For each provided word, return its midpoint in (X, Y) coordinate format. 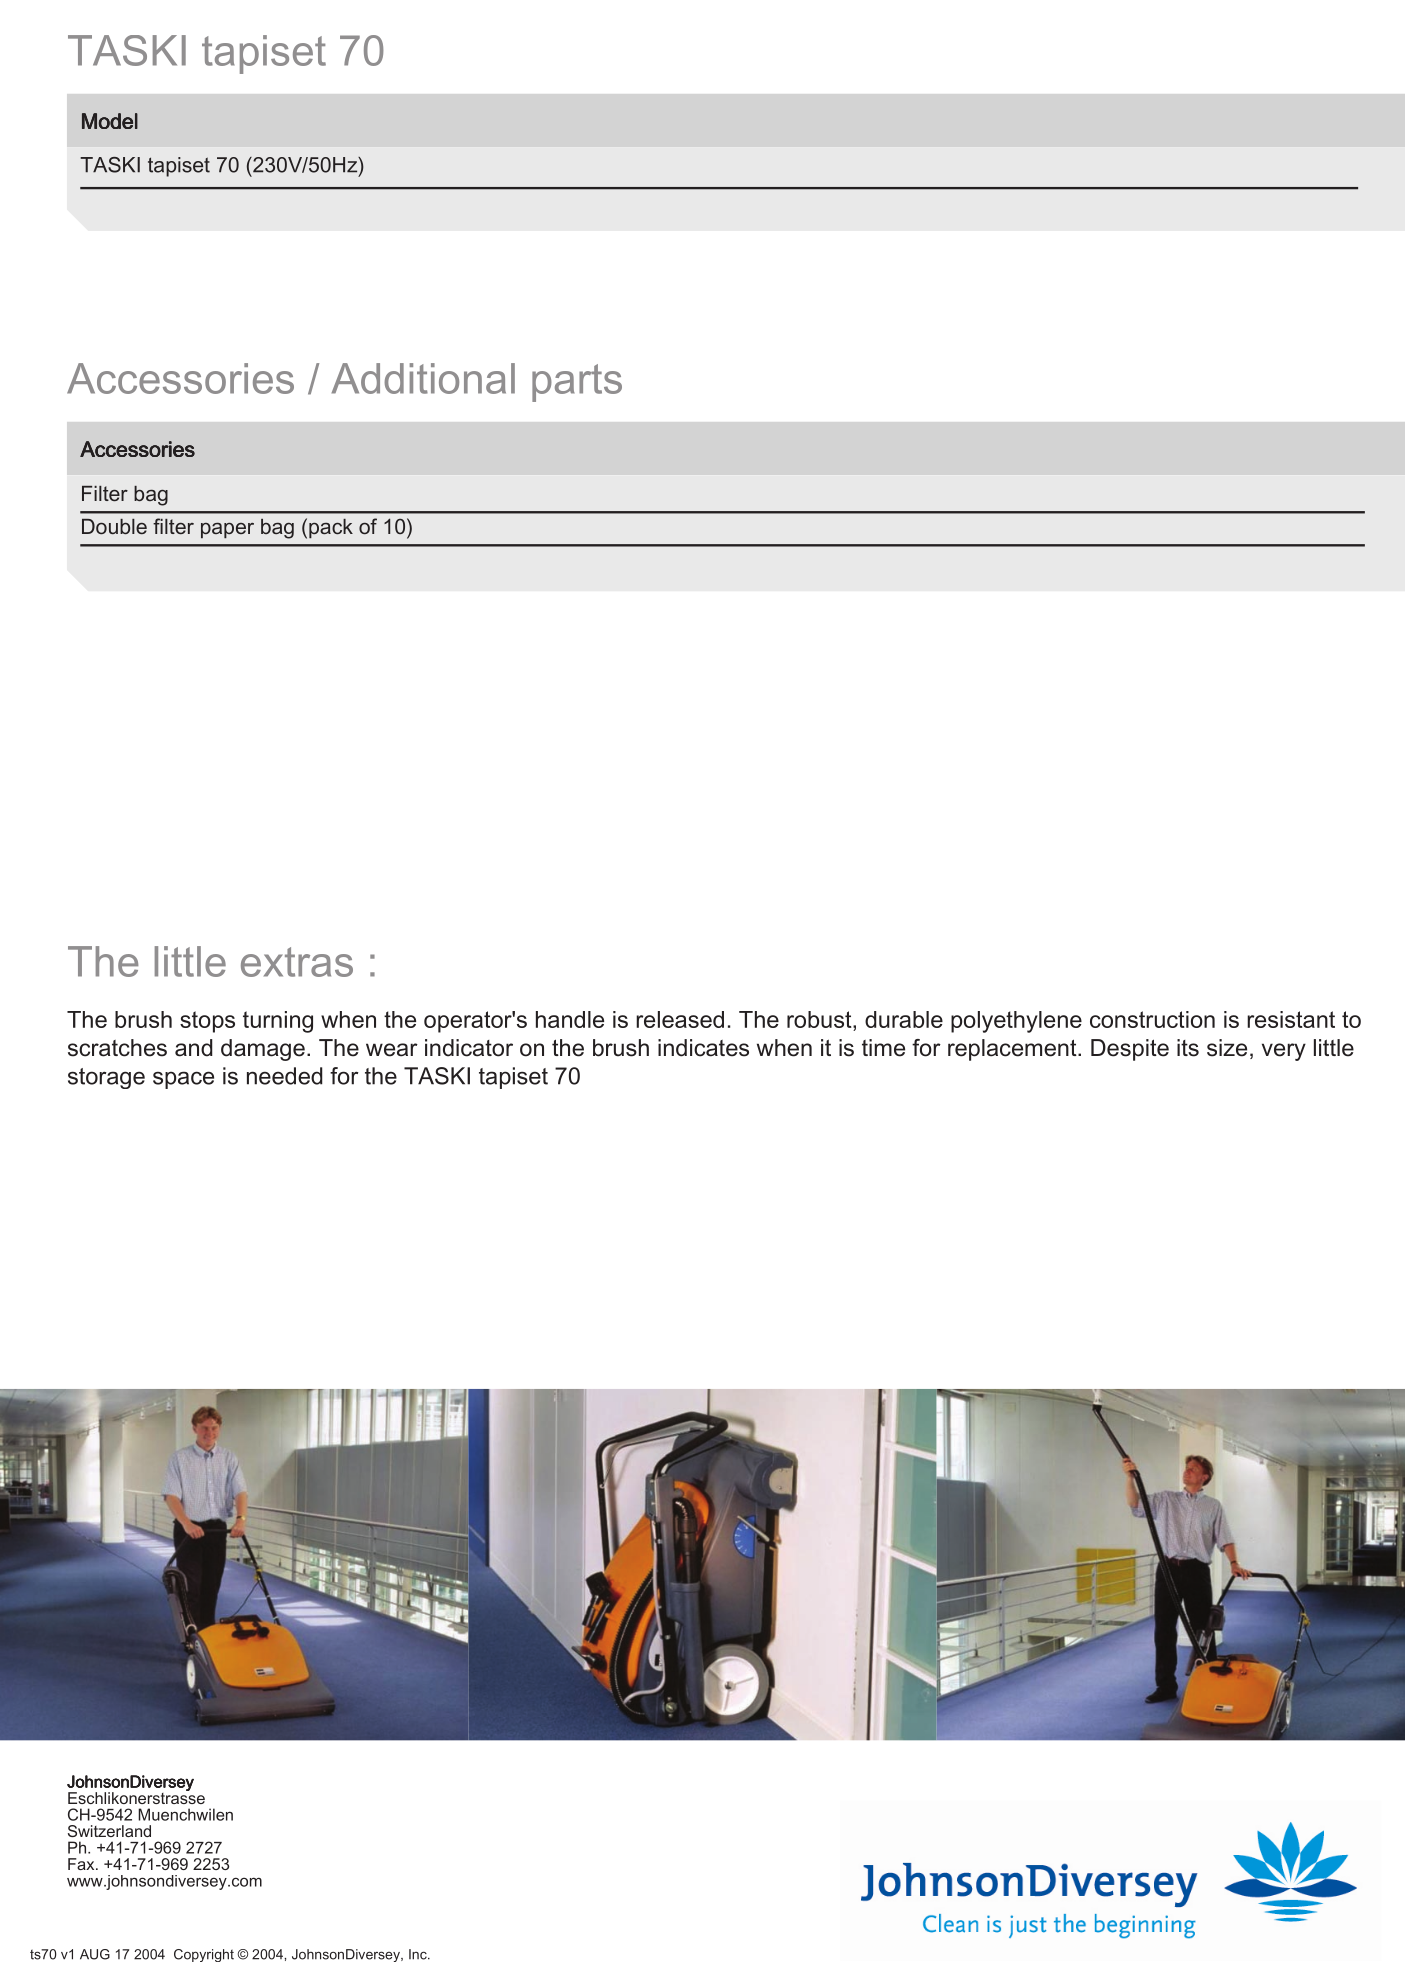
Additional (423, 378)
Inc (419, 1954)
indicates (703, 1048)
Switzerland (109, 1831)
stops (207, 1022)
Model (110, 121)
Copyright (204, 1955)
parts (577, 383)
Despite (1130, 1050)
